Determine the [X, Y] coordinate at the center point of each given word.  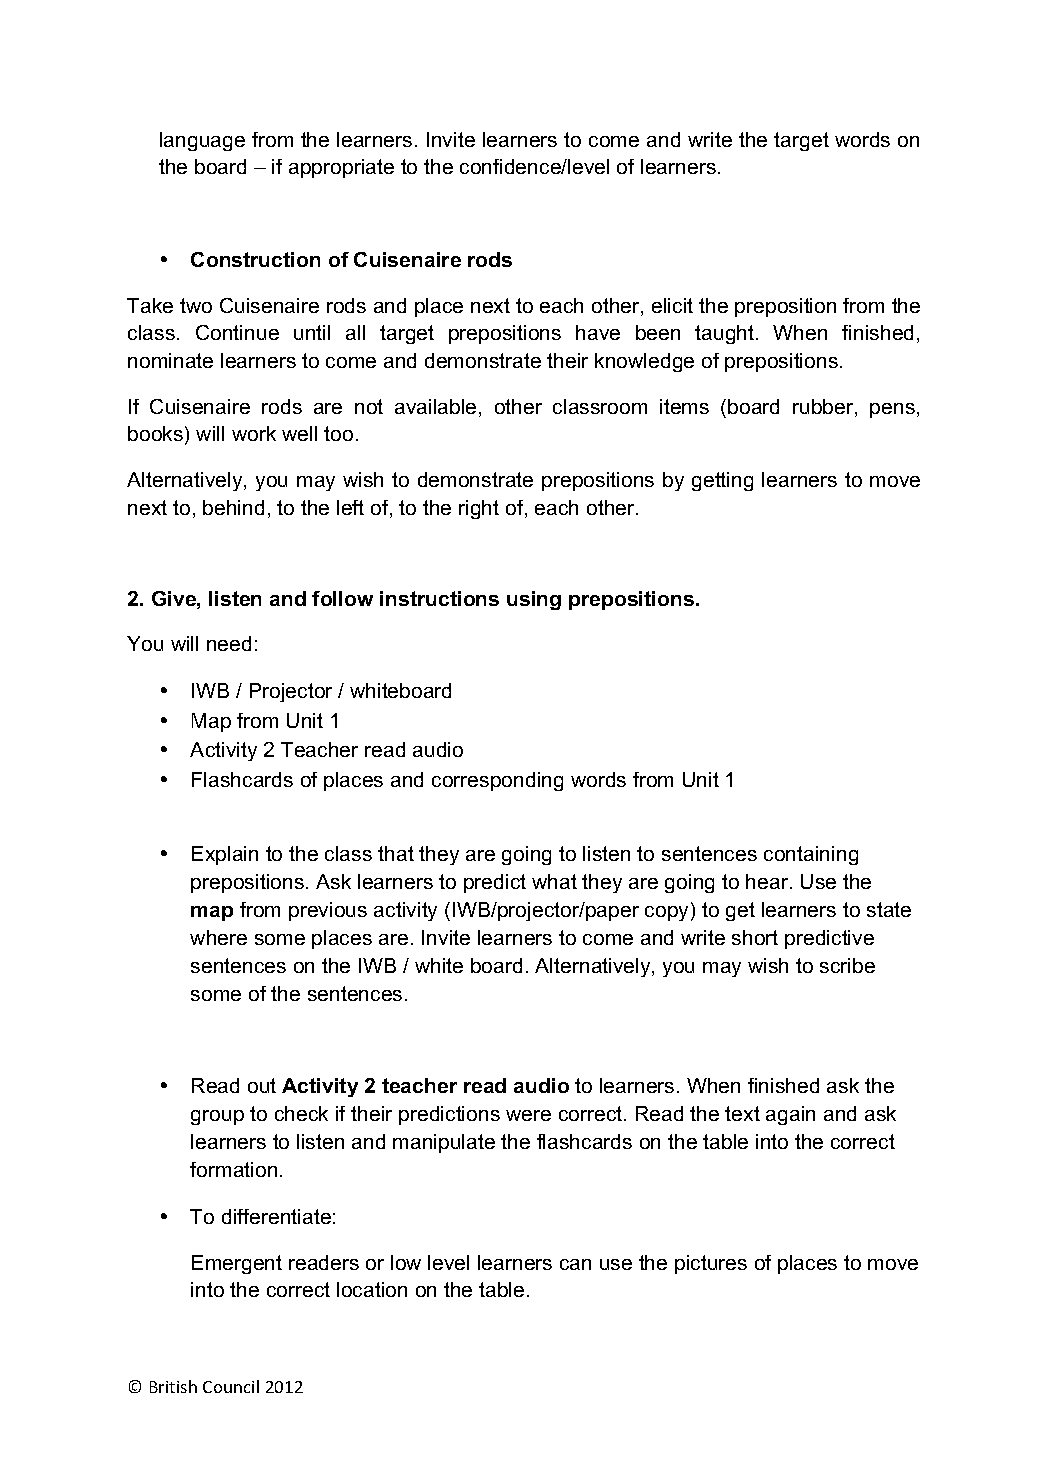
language [202, 141]
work [254, 433]
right [479, 509]
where [218, 937]
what [554, 881]
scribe [847, 965]
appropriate [341, 168]
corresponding [497, 781]
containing [811, 855]
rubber [824, 408]
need [229, 643]
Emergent [237, 1264]
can [575, 1264]
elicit [672, 305]
